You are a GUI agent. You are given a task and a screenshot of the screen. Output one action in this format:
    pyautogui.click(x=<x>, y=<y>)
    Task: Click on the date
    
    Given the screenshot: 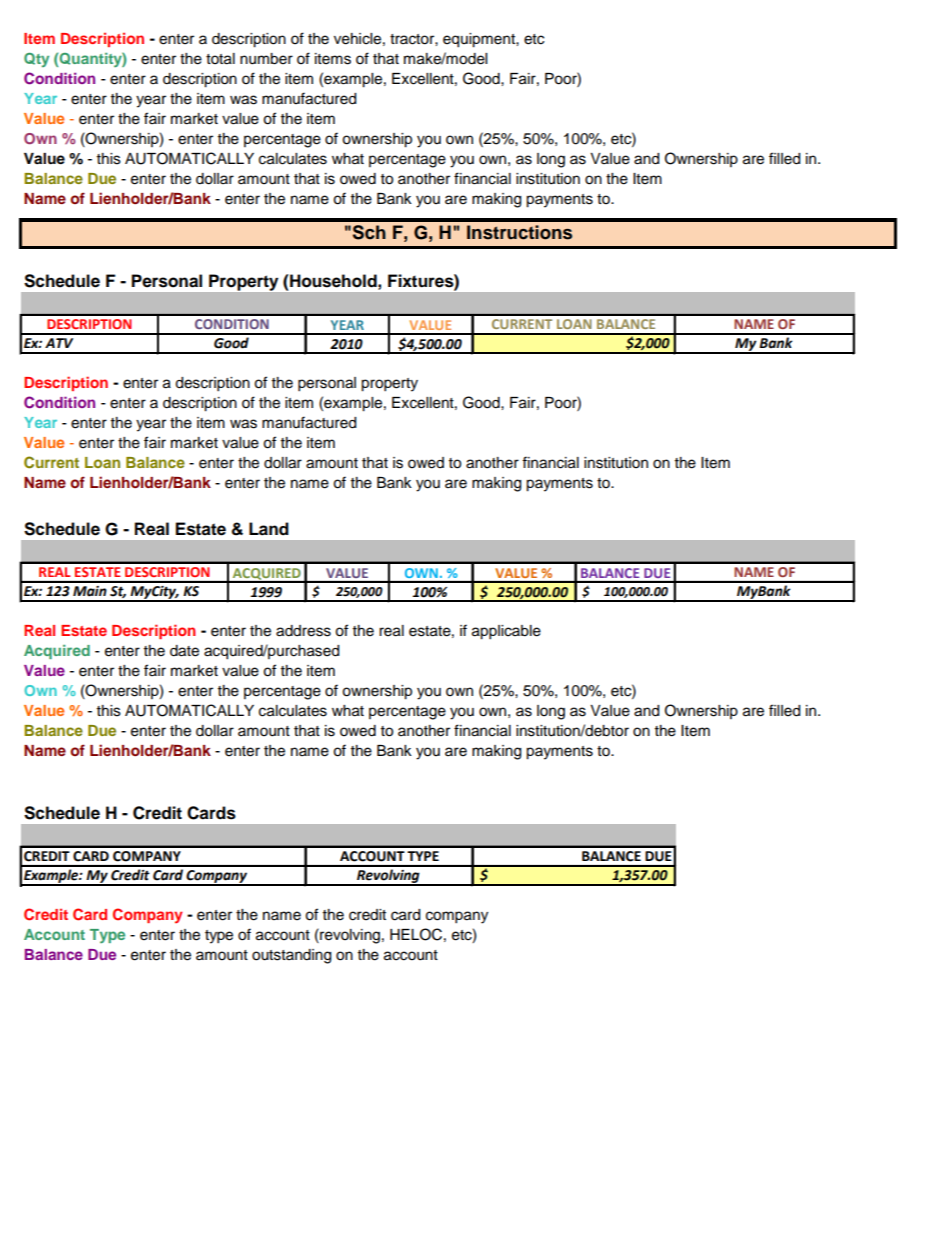 What is the action you would take?
    pyautogui.click(x=184, y=651)
